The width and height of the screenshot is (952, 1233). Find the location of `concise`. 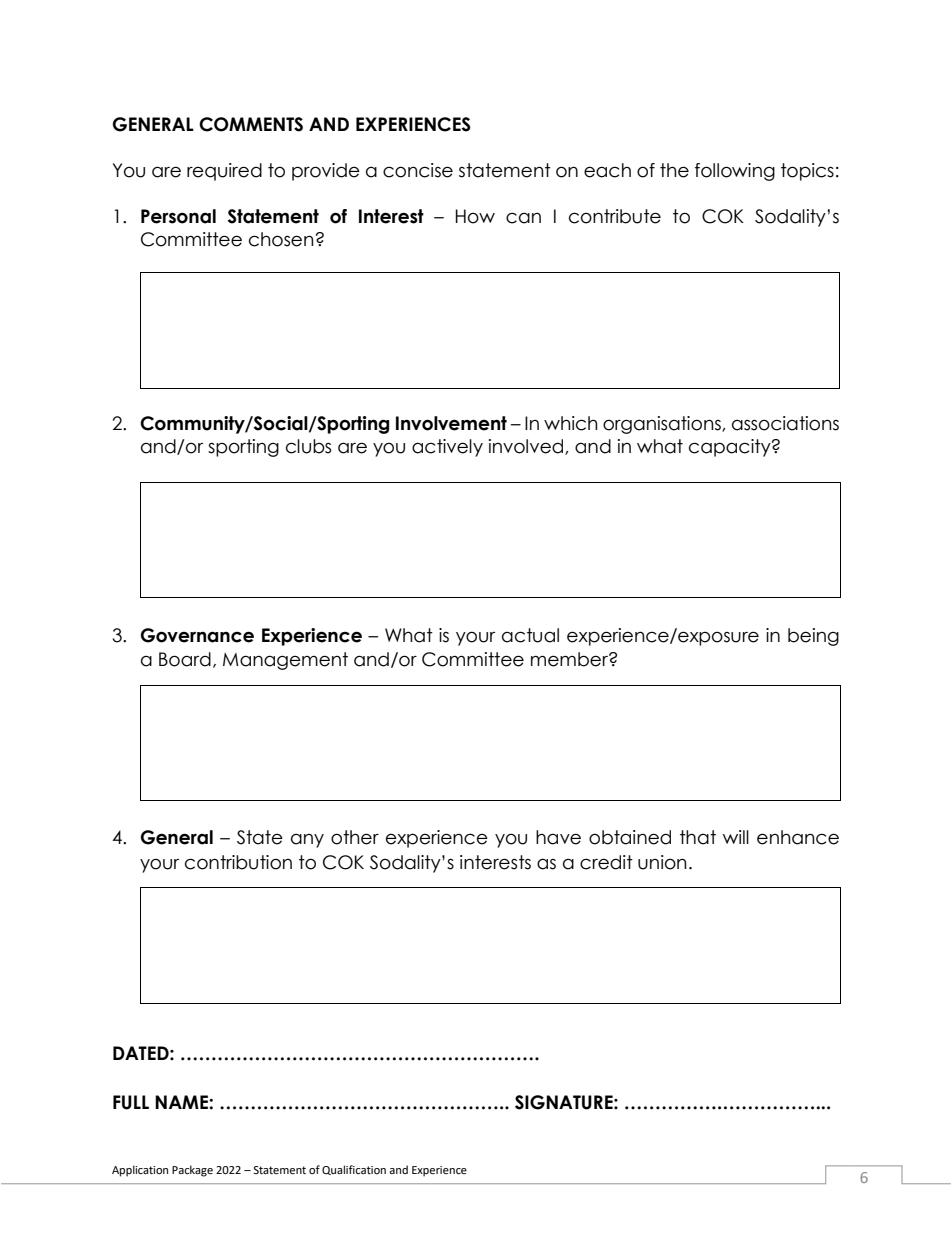

concise is located at coordinates (418, 170).
